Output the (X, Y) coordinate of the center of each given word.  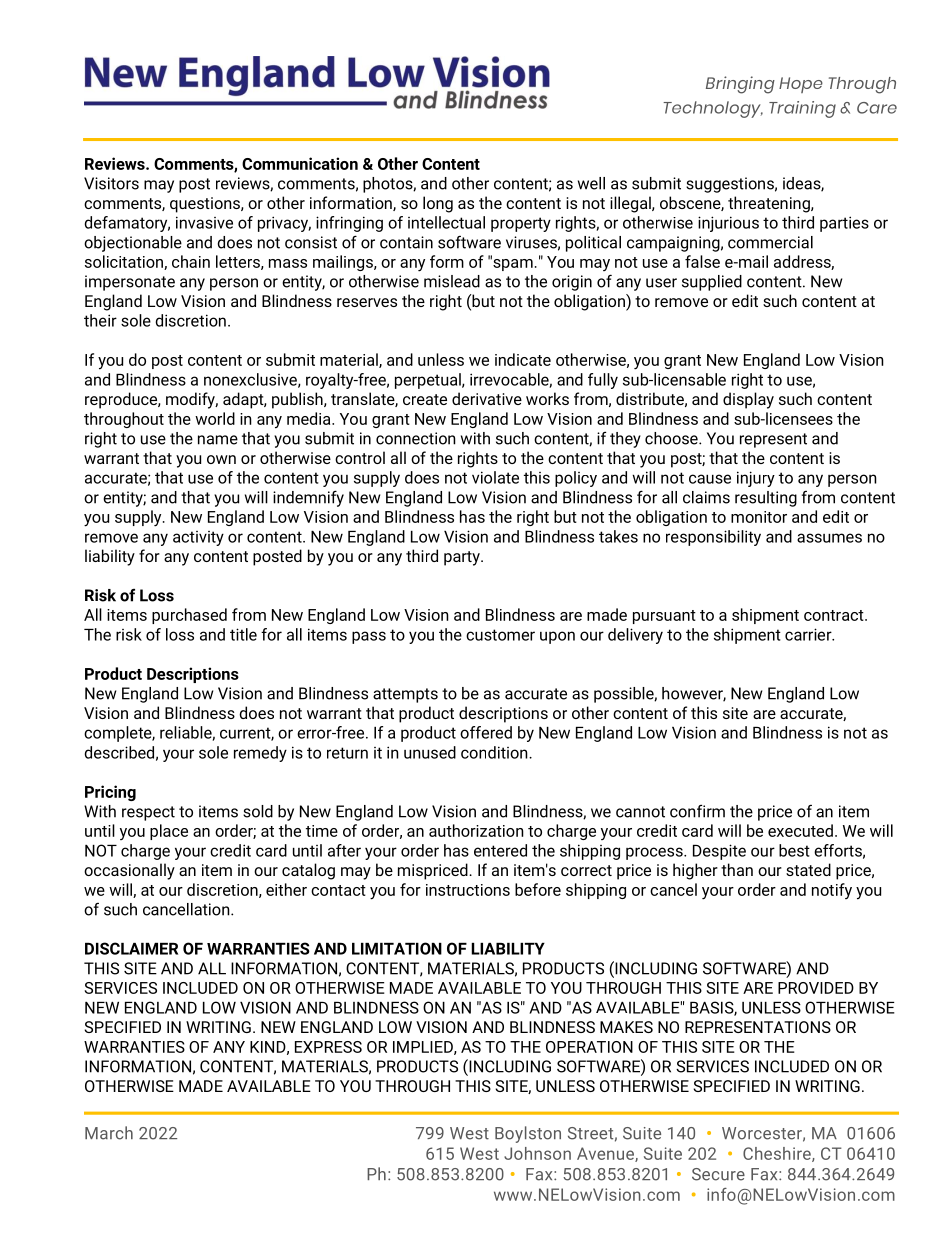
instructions (468, 890)
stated (808, 869)
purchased (189, 616)
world (215, 418)
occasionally (129, 871)
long (438, 204)
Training (802, 109)
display (748, 400)
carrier (809, 634)
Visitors (111, 183)
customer (500, 635)
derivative (487, 398)
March (109, 1133)
